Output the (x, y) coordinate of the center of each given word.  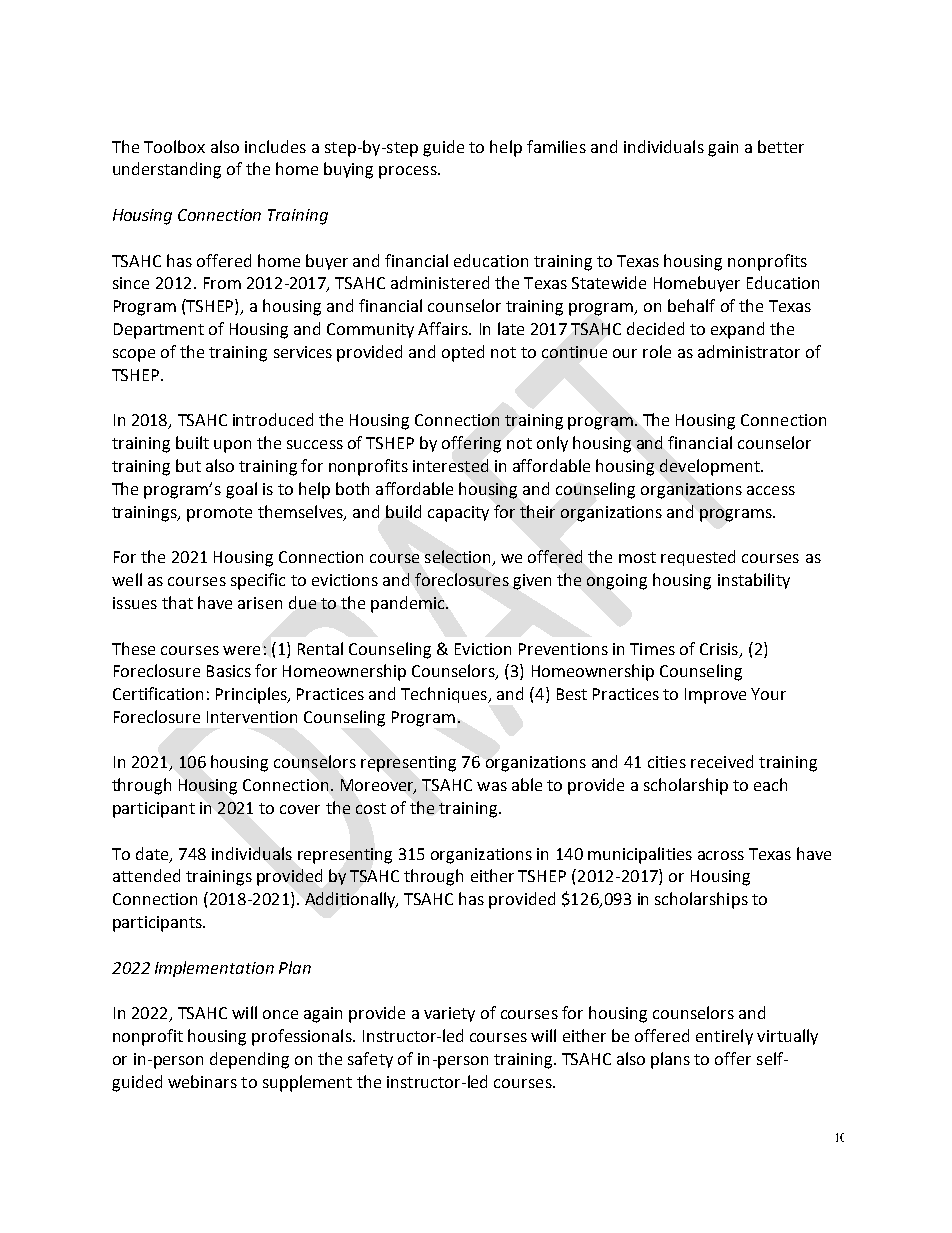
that (177, 602)
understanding (167, 170)
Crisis (719, 649)
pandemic (409, 604)
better (781, 146)
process (409, 172)
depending (249, 1060)
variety (449, 1014)
